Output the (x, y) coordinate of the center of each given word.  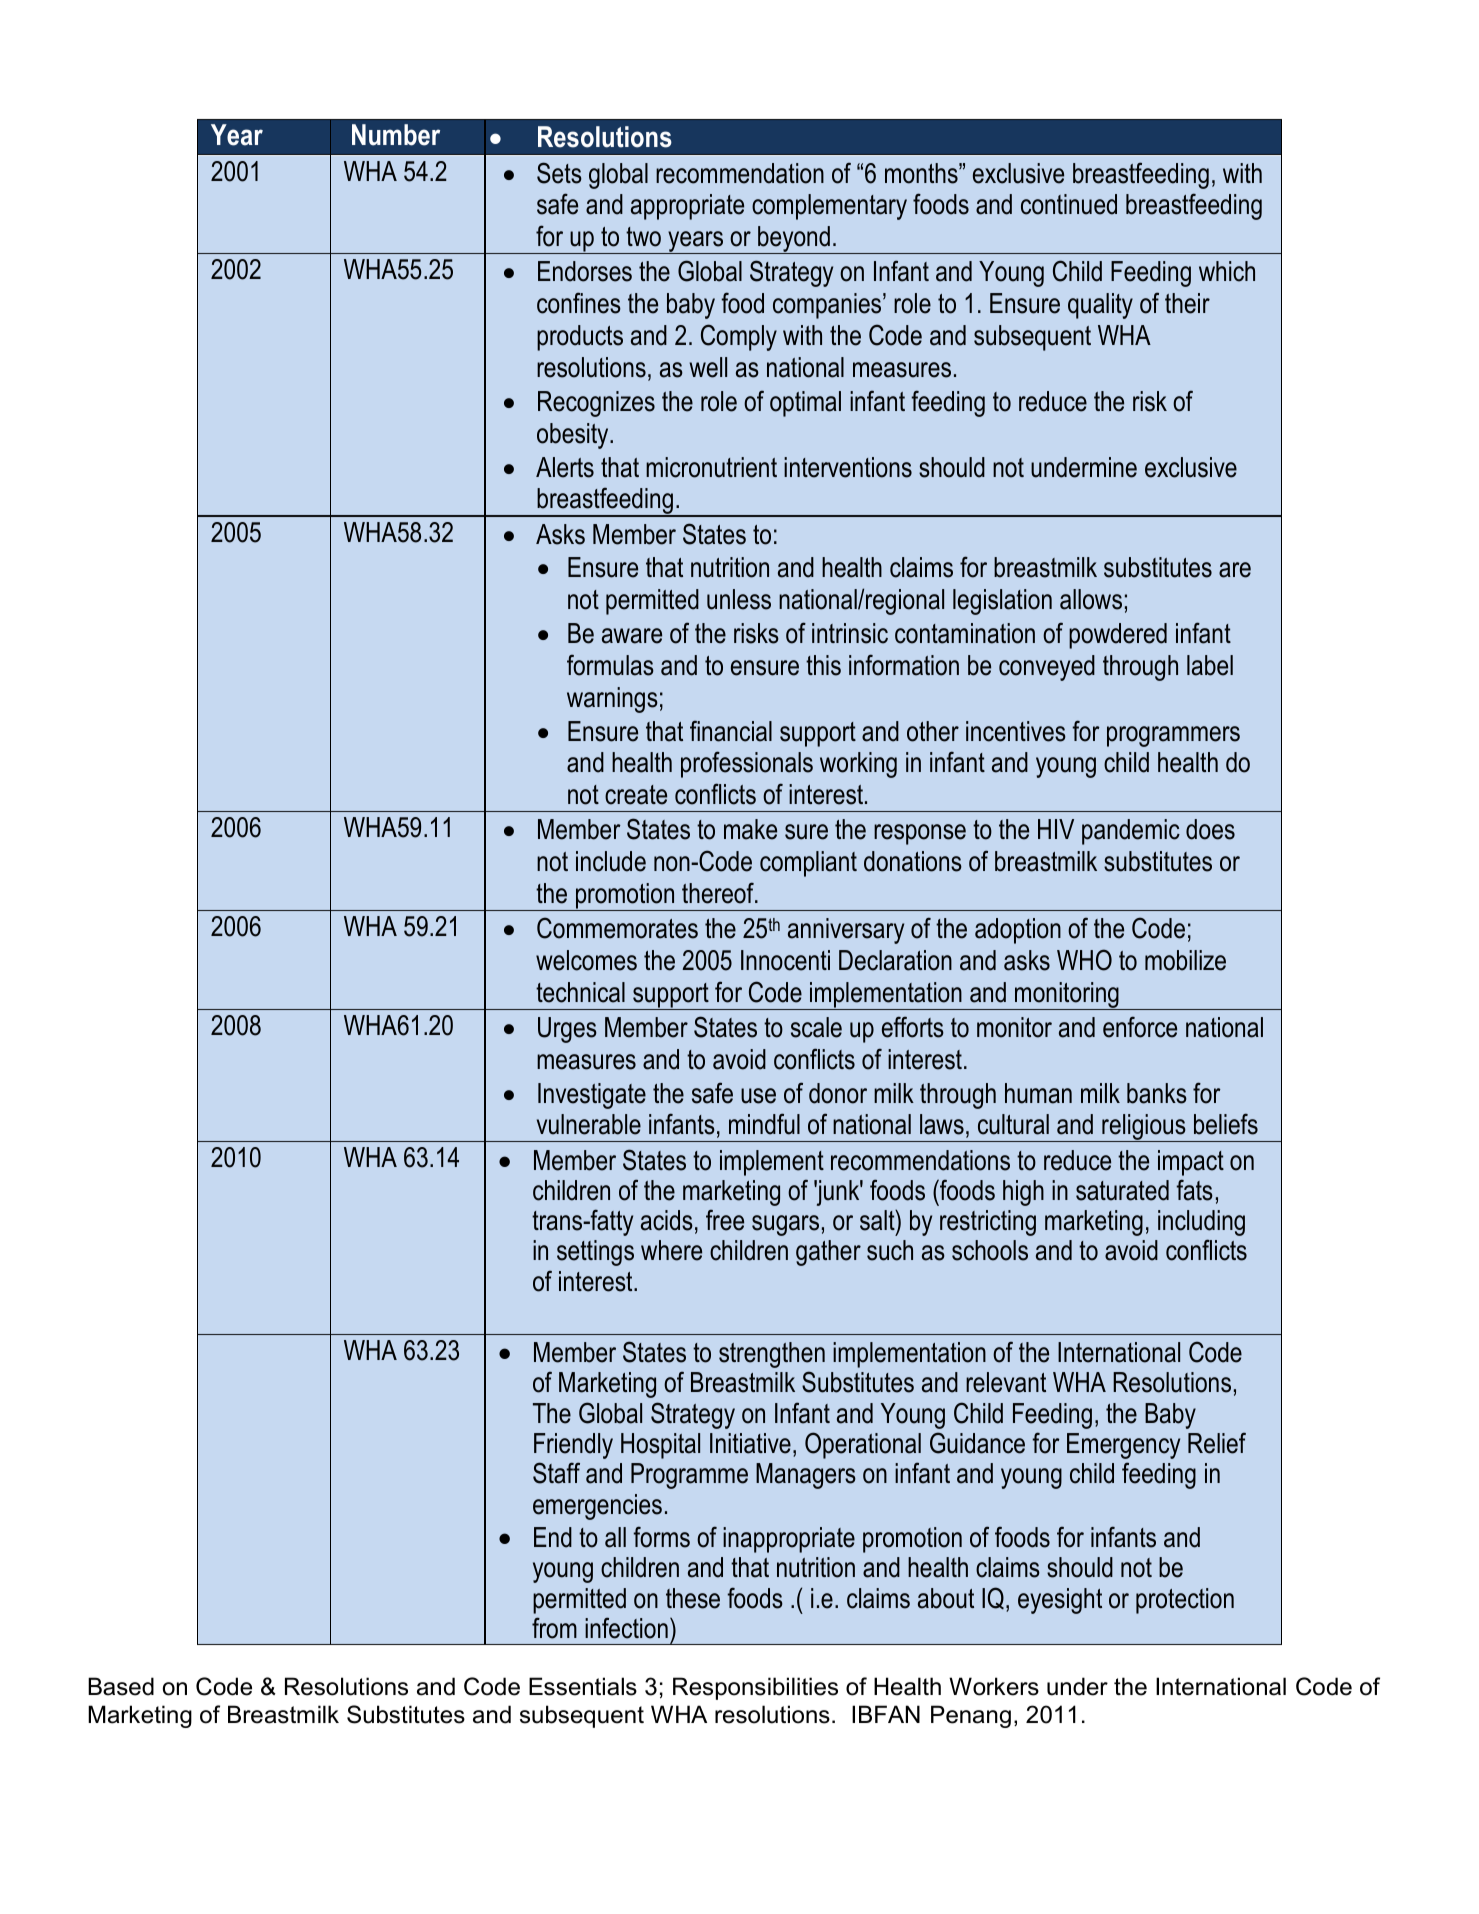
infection (626, 1628)
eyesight (1060, 1601)
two (643, 237)
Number (396, 135)
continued (1069, 204)
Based (121, 1686)
